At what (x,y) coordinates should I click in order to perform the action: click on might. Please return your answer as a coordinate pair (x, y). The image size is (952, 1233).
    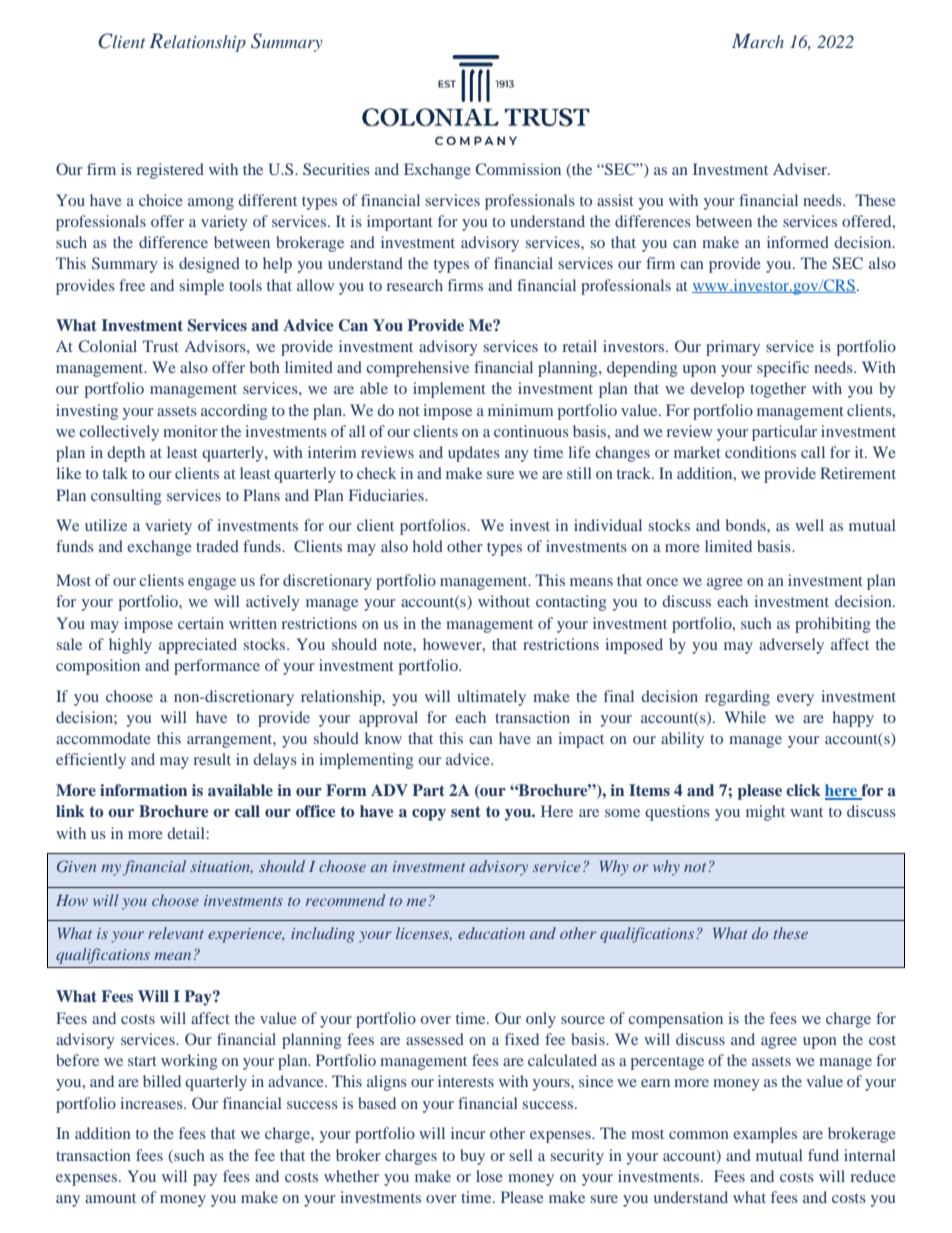
    Looking at the image, I should click on (765, 813).
